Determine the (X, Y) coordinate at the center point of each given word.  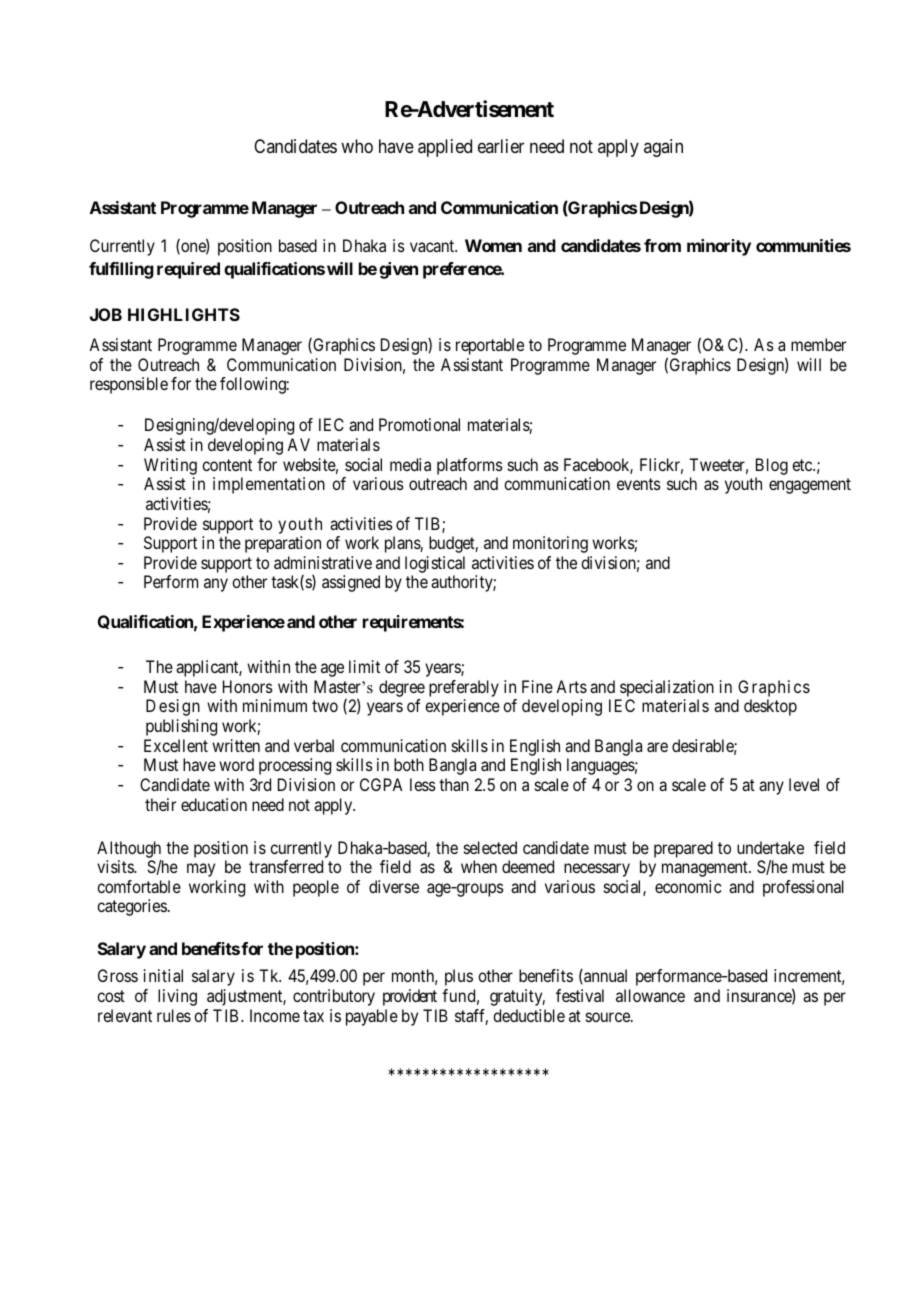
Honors (248, 686)
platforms (470, 466)
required (188, 270)
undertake (770, 847)
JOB (106, 314)
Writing (170, 466)
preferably (464, 688)
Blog (772, 466)
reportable (490, 346)
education (214, 804)
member (818, 344)
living (177, 997)
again (663, 148)
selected (490, 847)
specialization (667, 688)
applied (445, 148)
